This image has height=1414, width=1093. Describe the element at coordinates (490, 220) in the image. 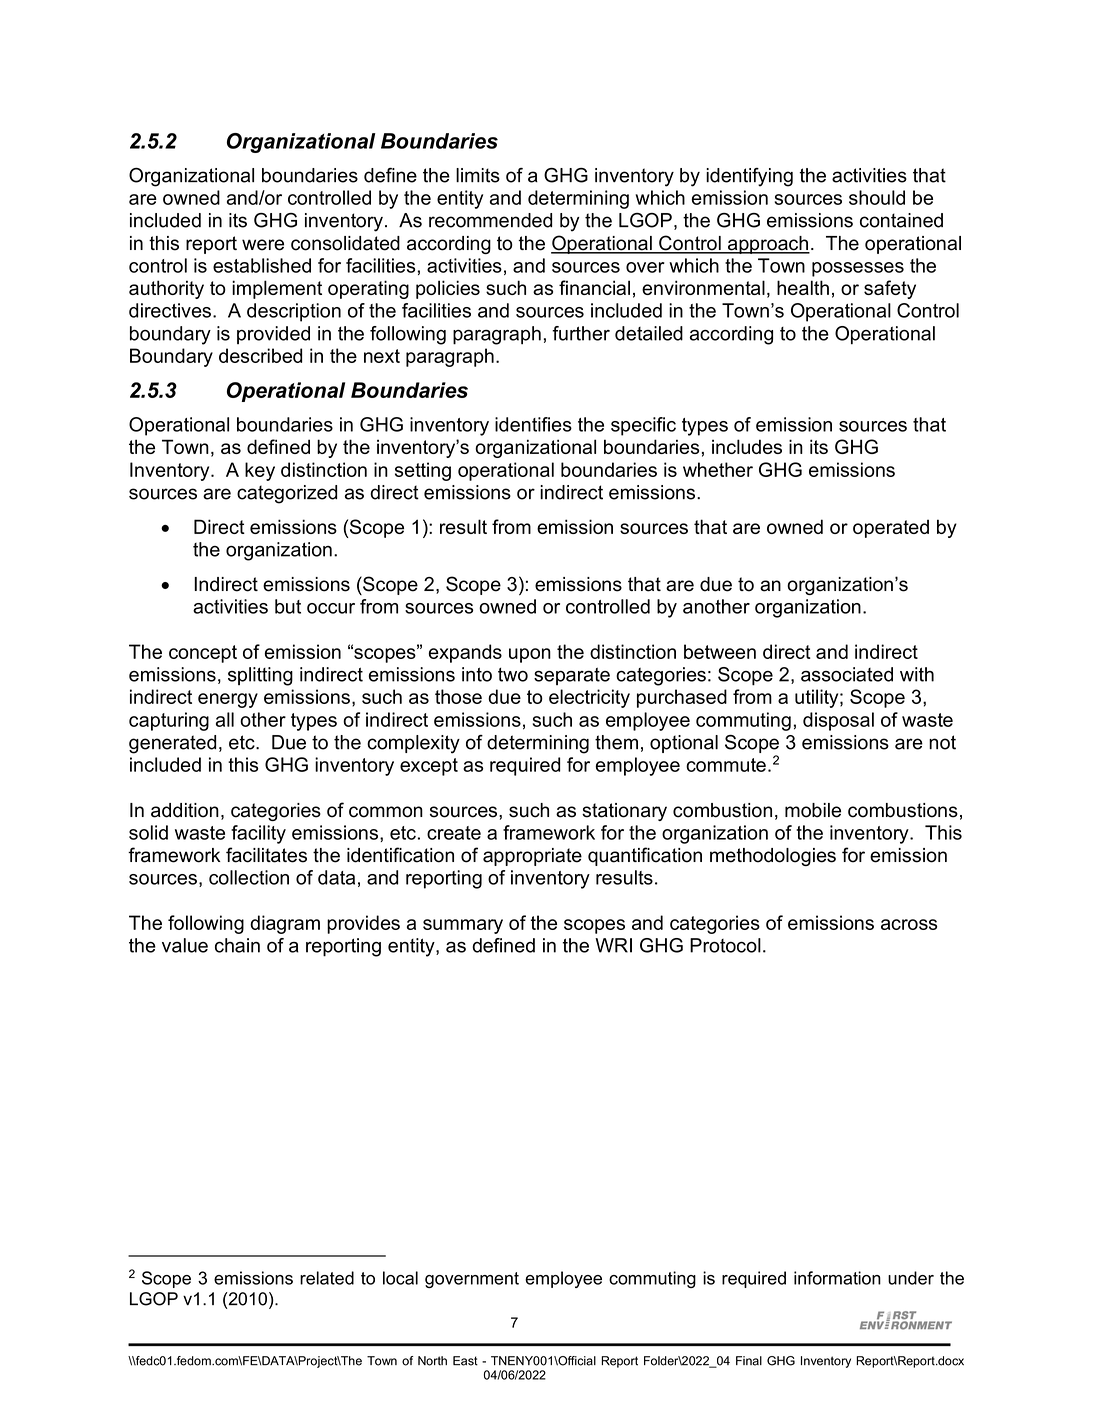

I see `recommended` at that location.
